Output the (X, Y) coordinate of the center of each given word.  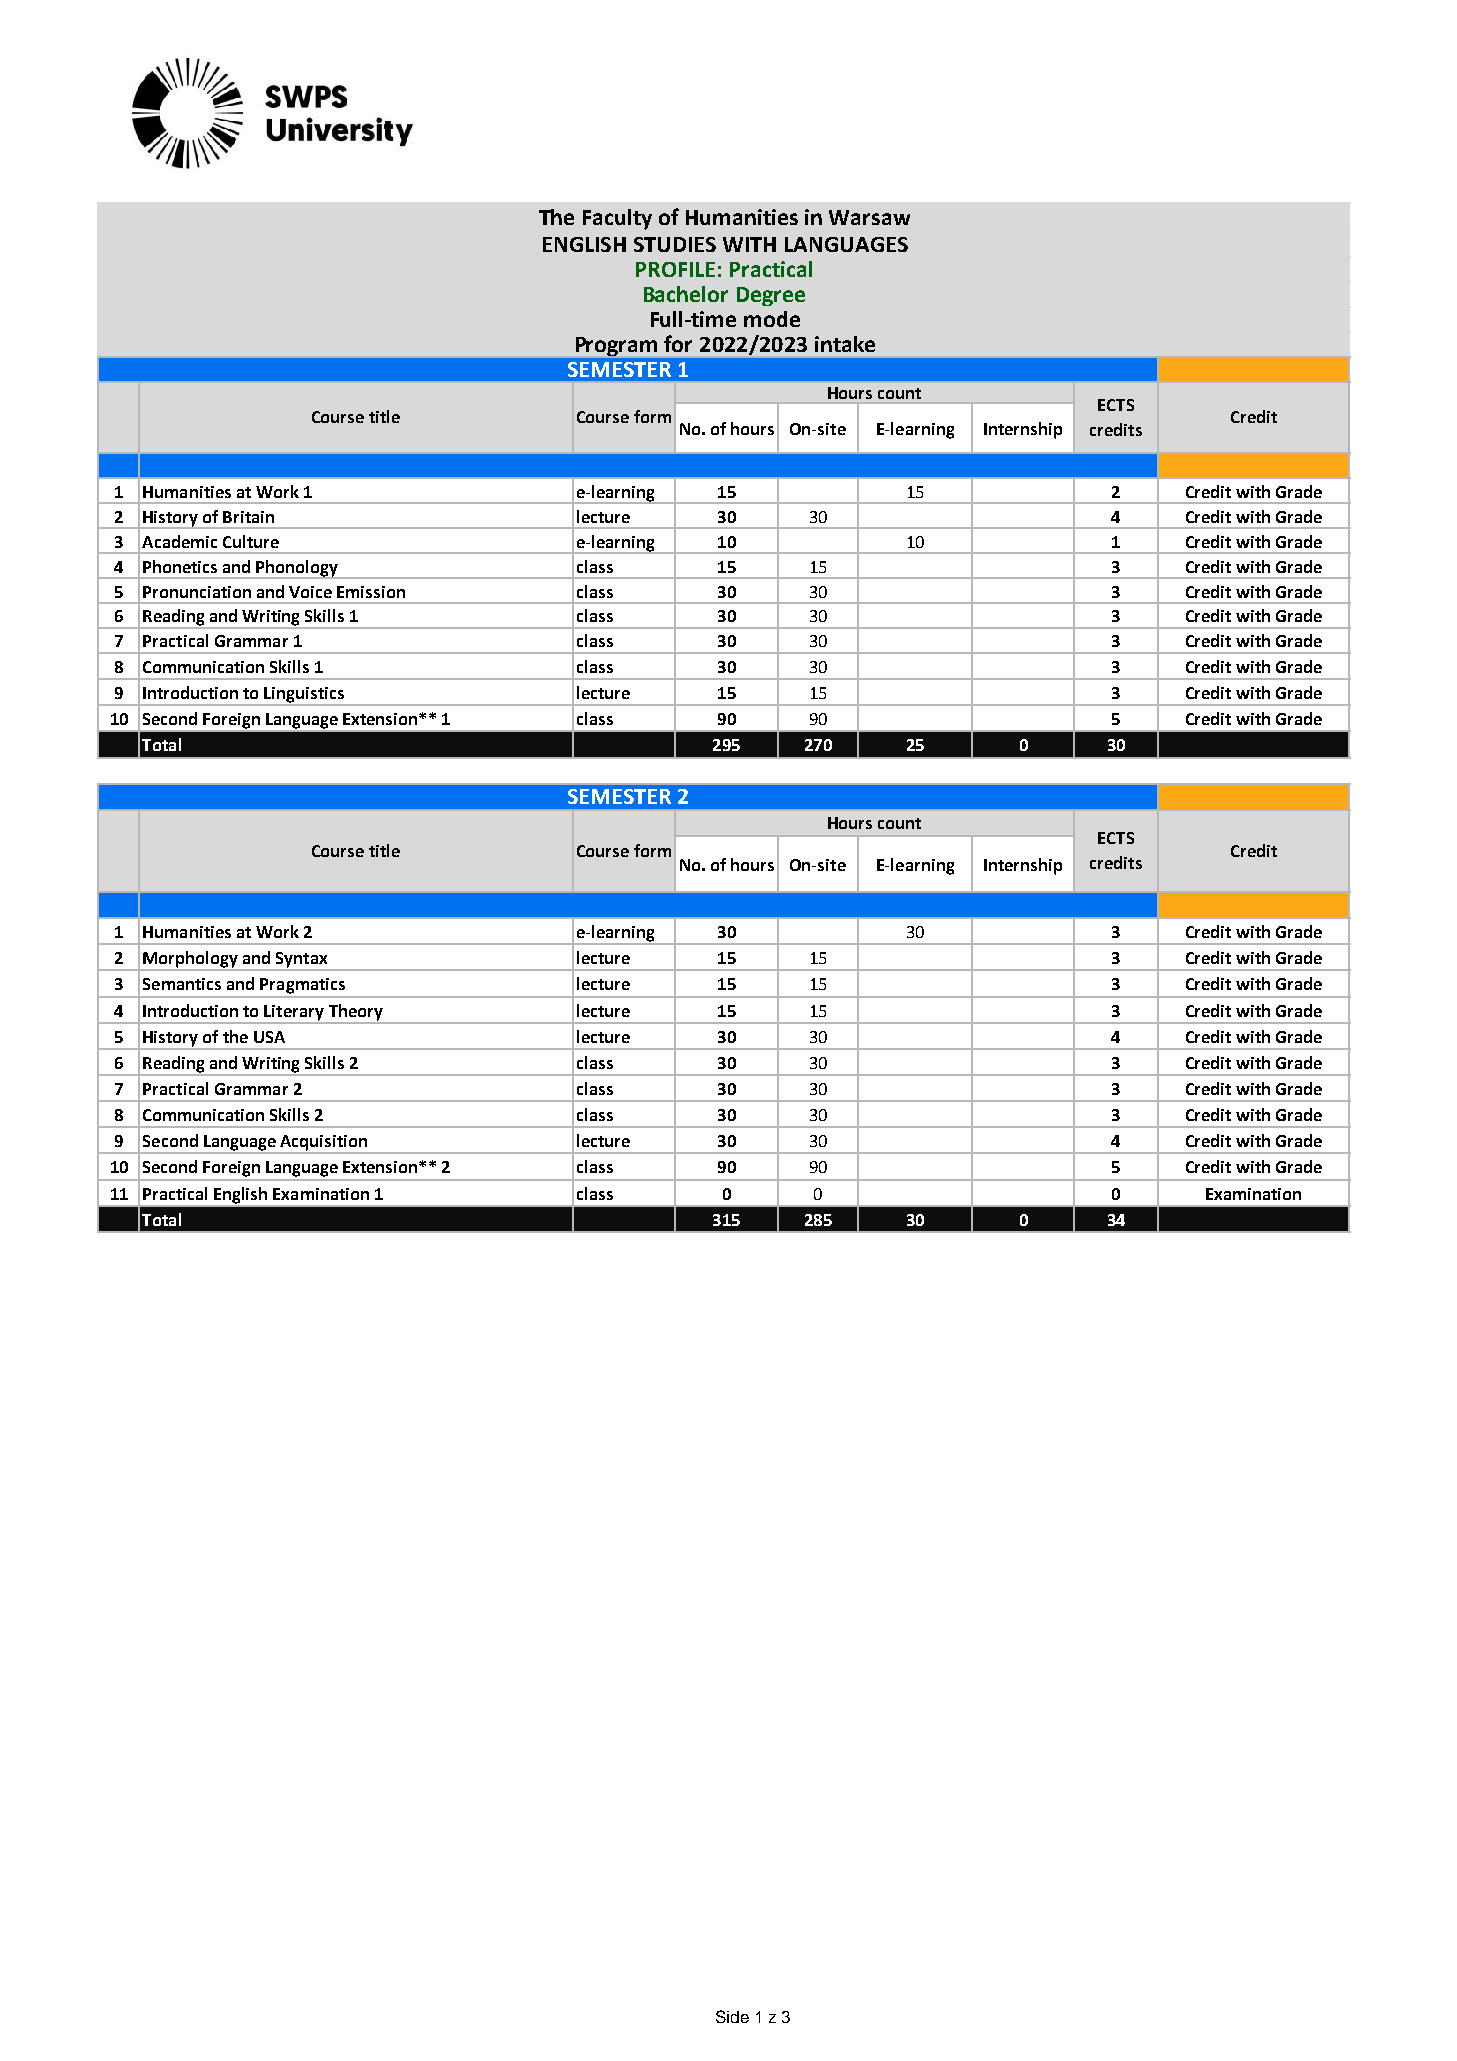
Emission (371, 592)
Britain (248, 517)
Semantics (182, 984)
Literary (294, 1013)
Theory (356, 1012)
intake (845, 344)
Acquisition (323, 1144)
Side (732, 2016)
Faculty (617, 219)
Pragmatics (302, 986)
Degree (771, 296)
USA (269, 1037)
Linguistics (304, 696)
